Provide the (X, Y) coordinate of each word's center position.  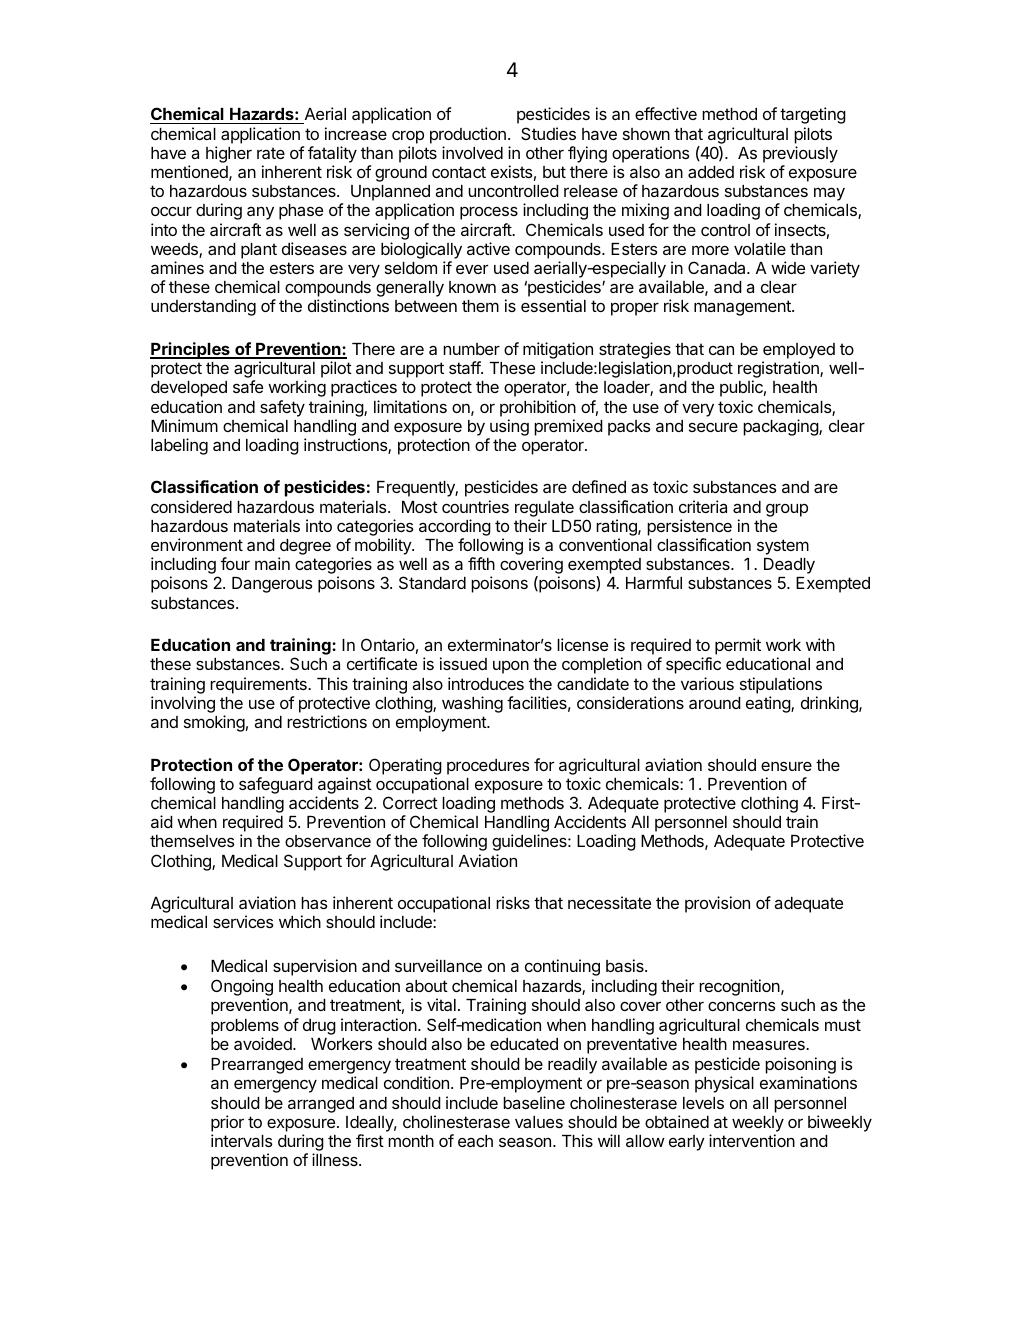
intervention (752, 1140)
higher (229, 154)
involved (472, 152)
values (539, 1122)
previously (800, 154)
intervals (242, 1140)
